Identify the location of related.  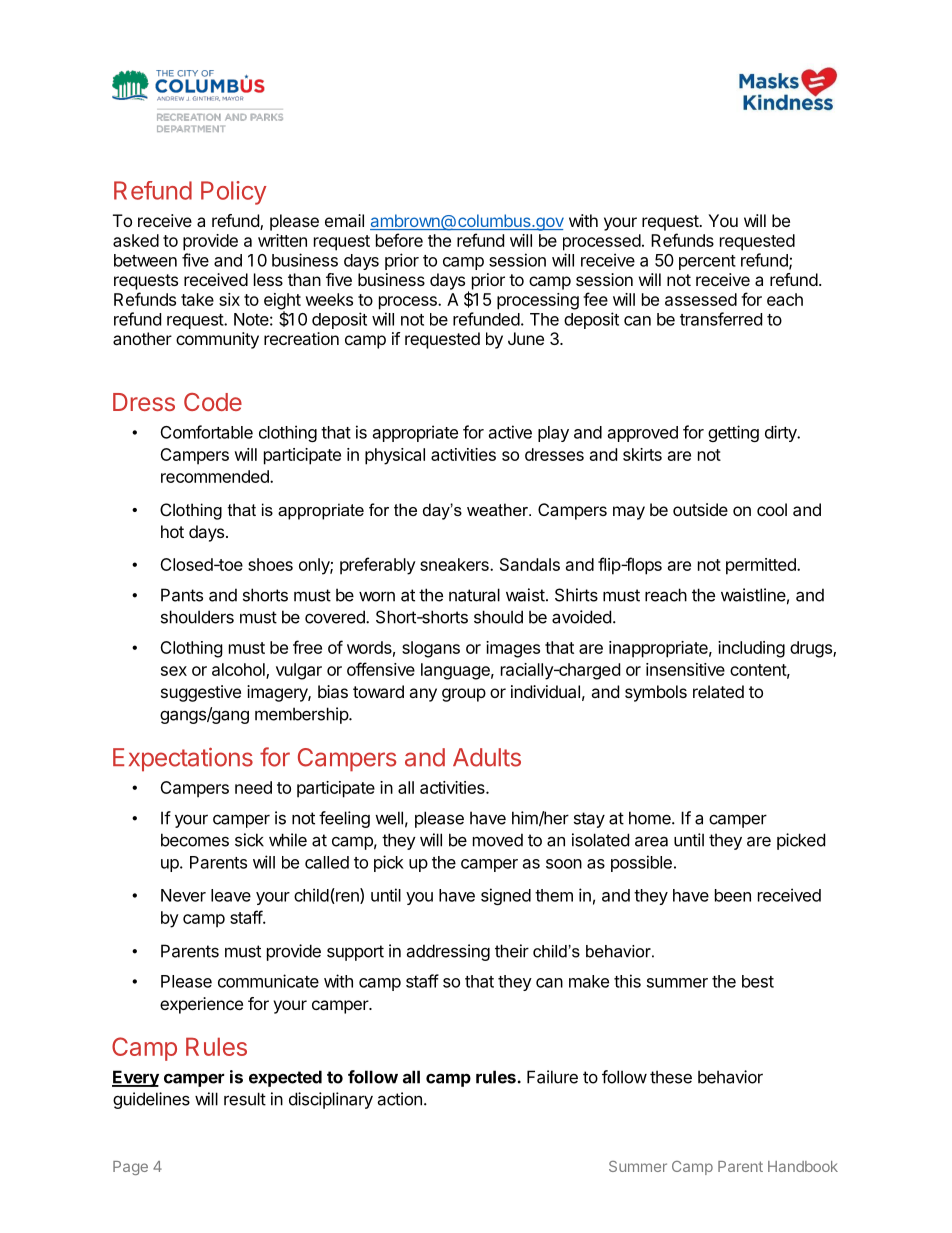
(718, 691).
